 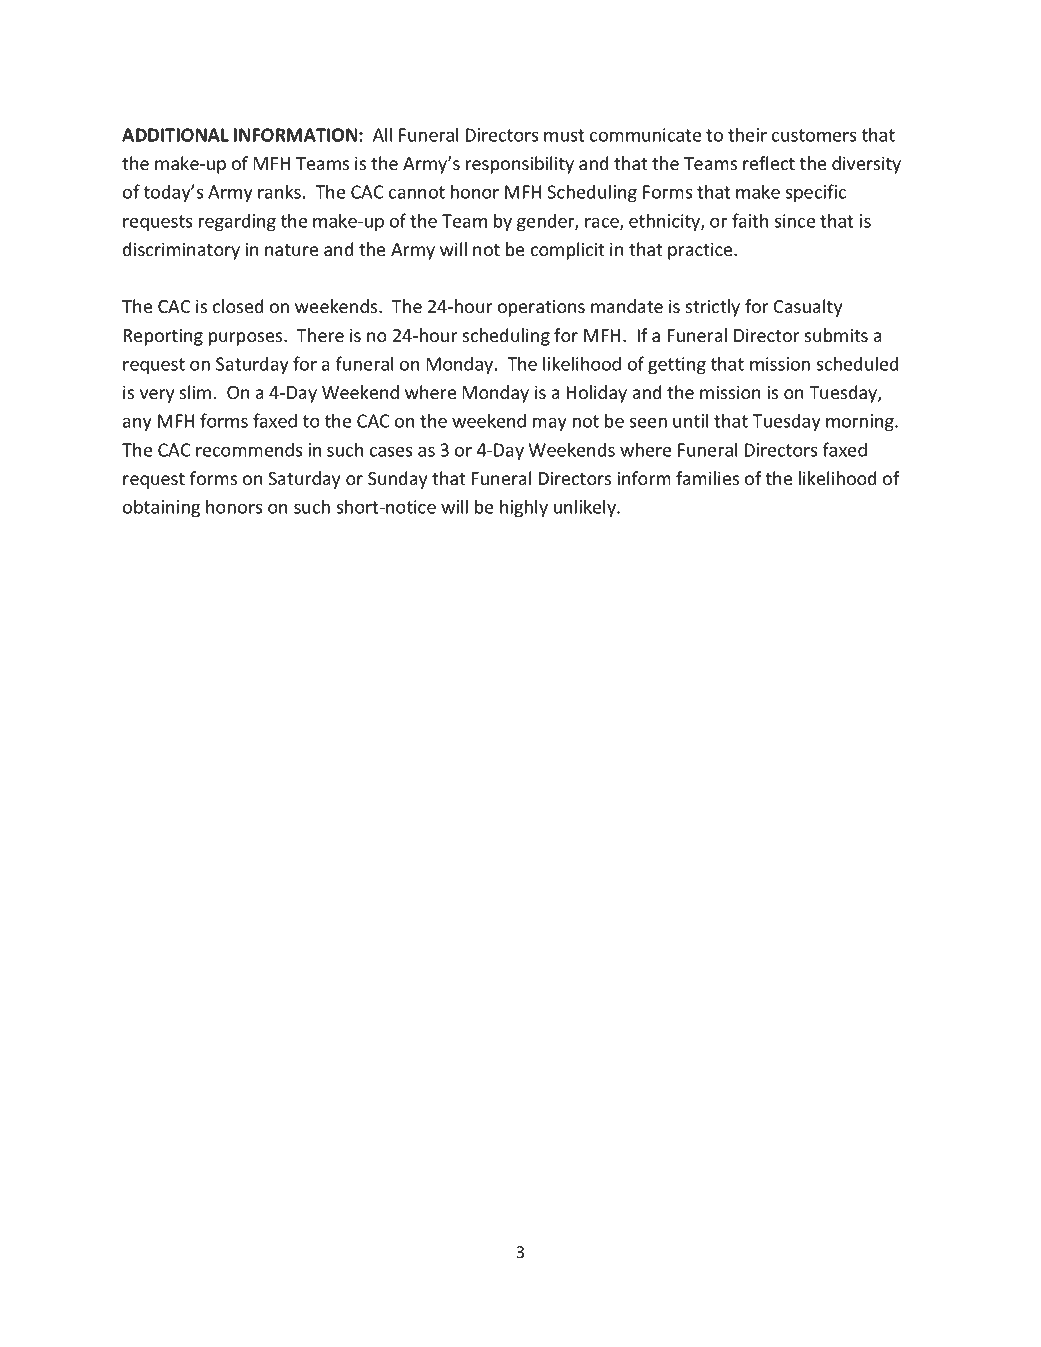 What do you see at coordinates (541, 308) in the document?
I see `operations` at bounding box center [541, 308].
